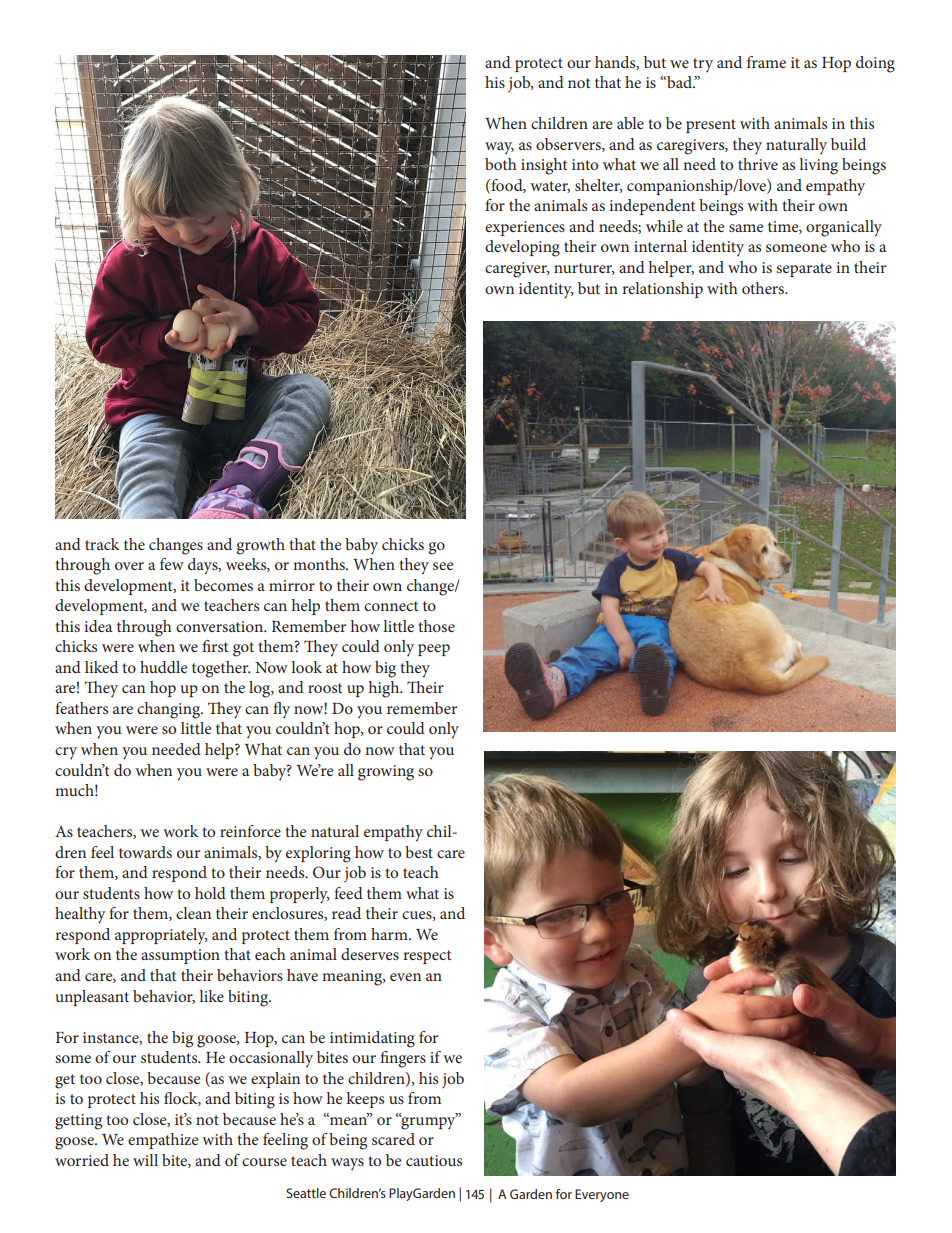  What do you see at coordinates (766, 62) in the image?
I see `frame` at bounding box center [766, 62].
